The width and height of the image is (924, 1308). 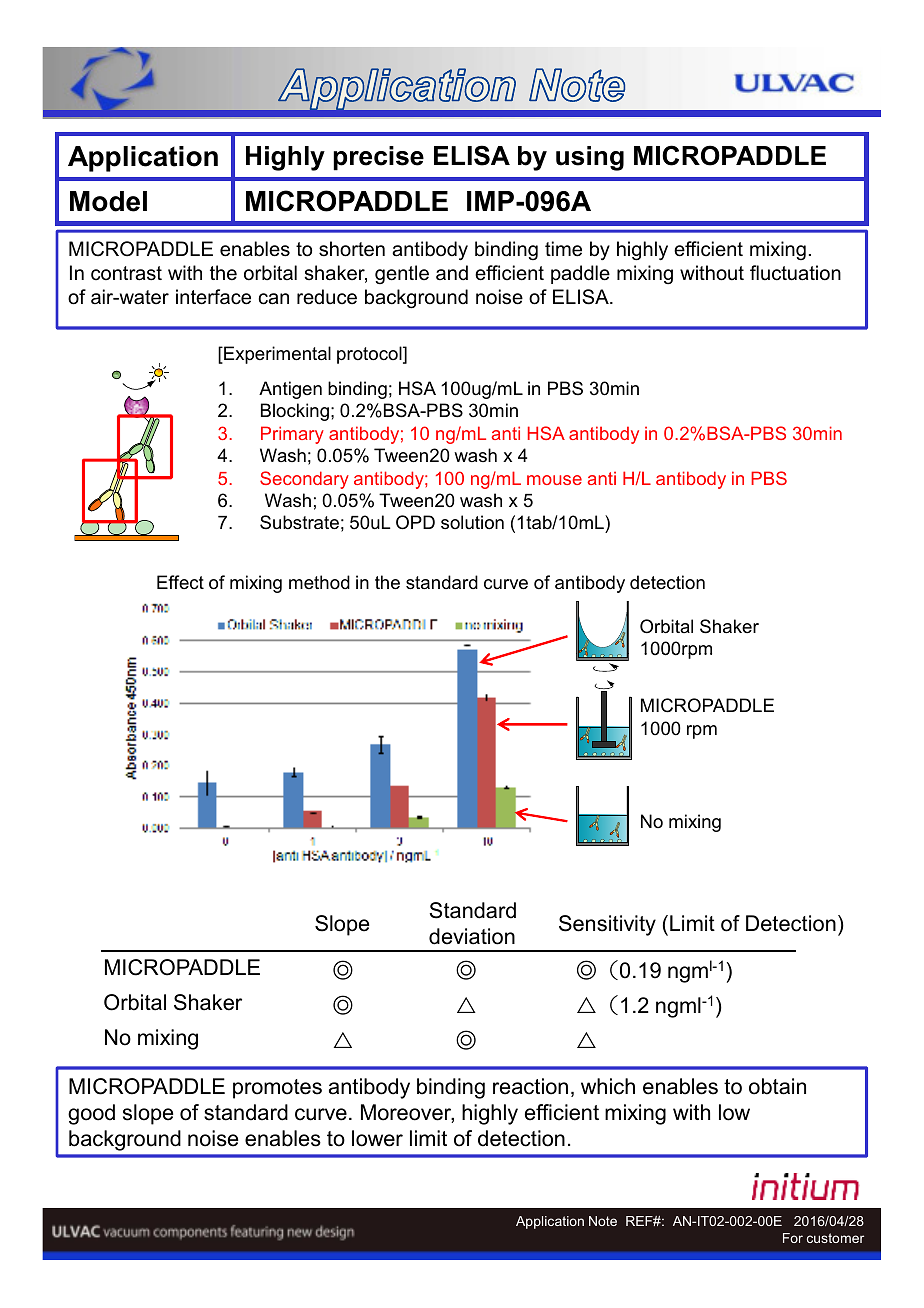 I want to click on method, so click(x=319, y=582).
